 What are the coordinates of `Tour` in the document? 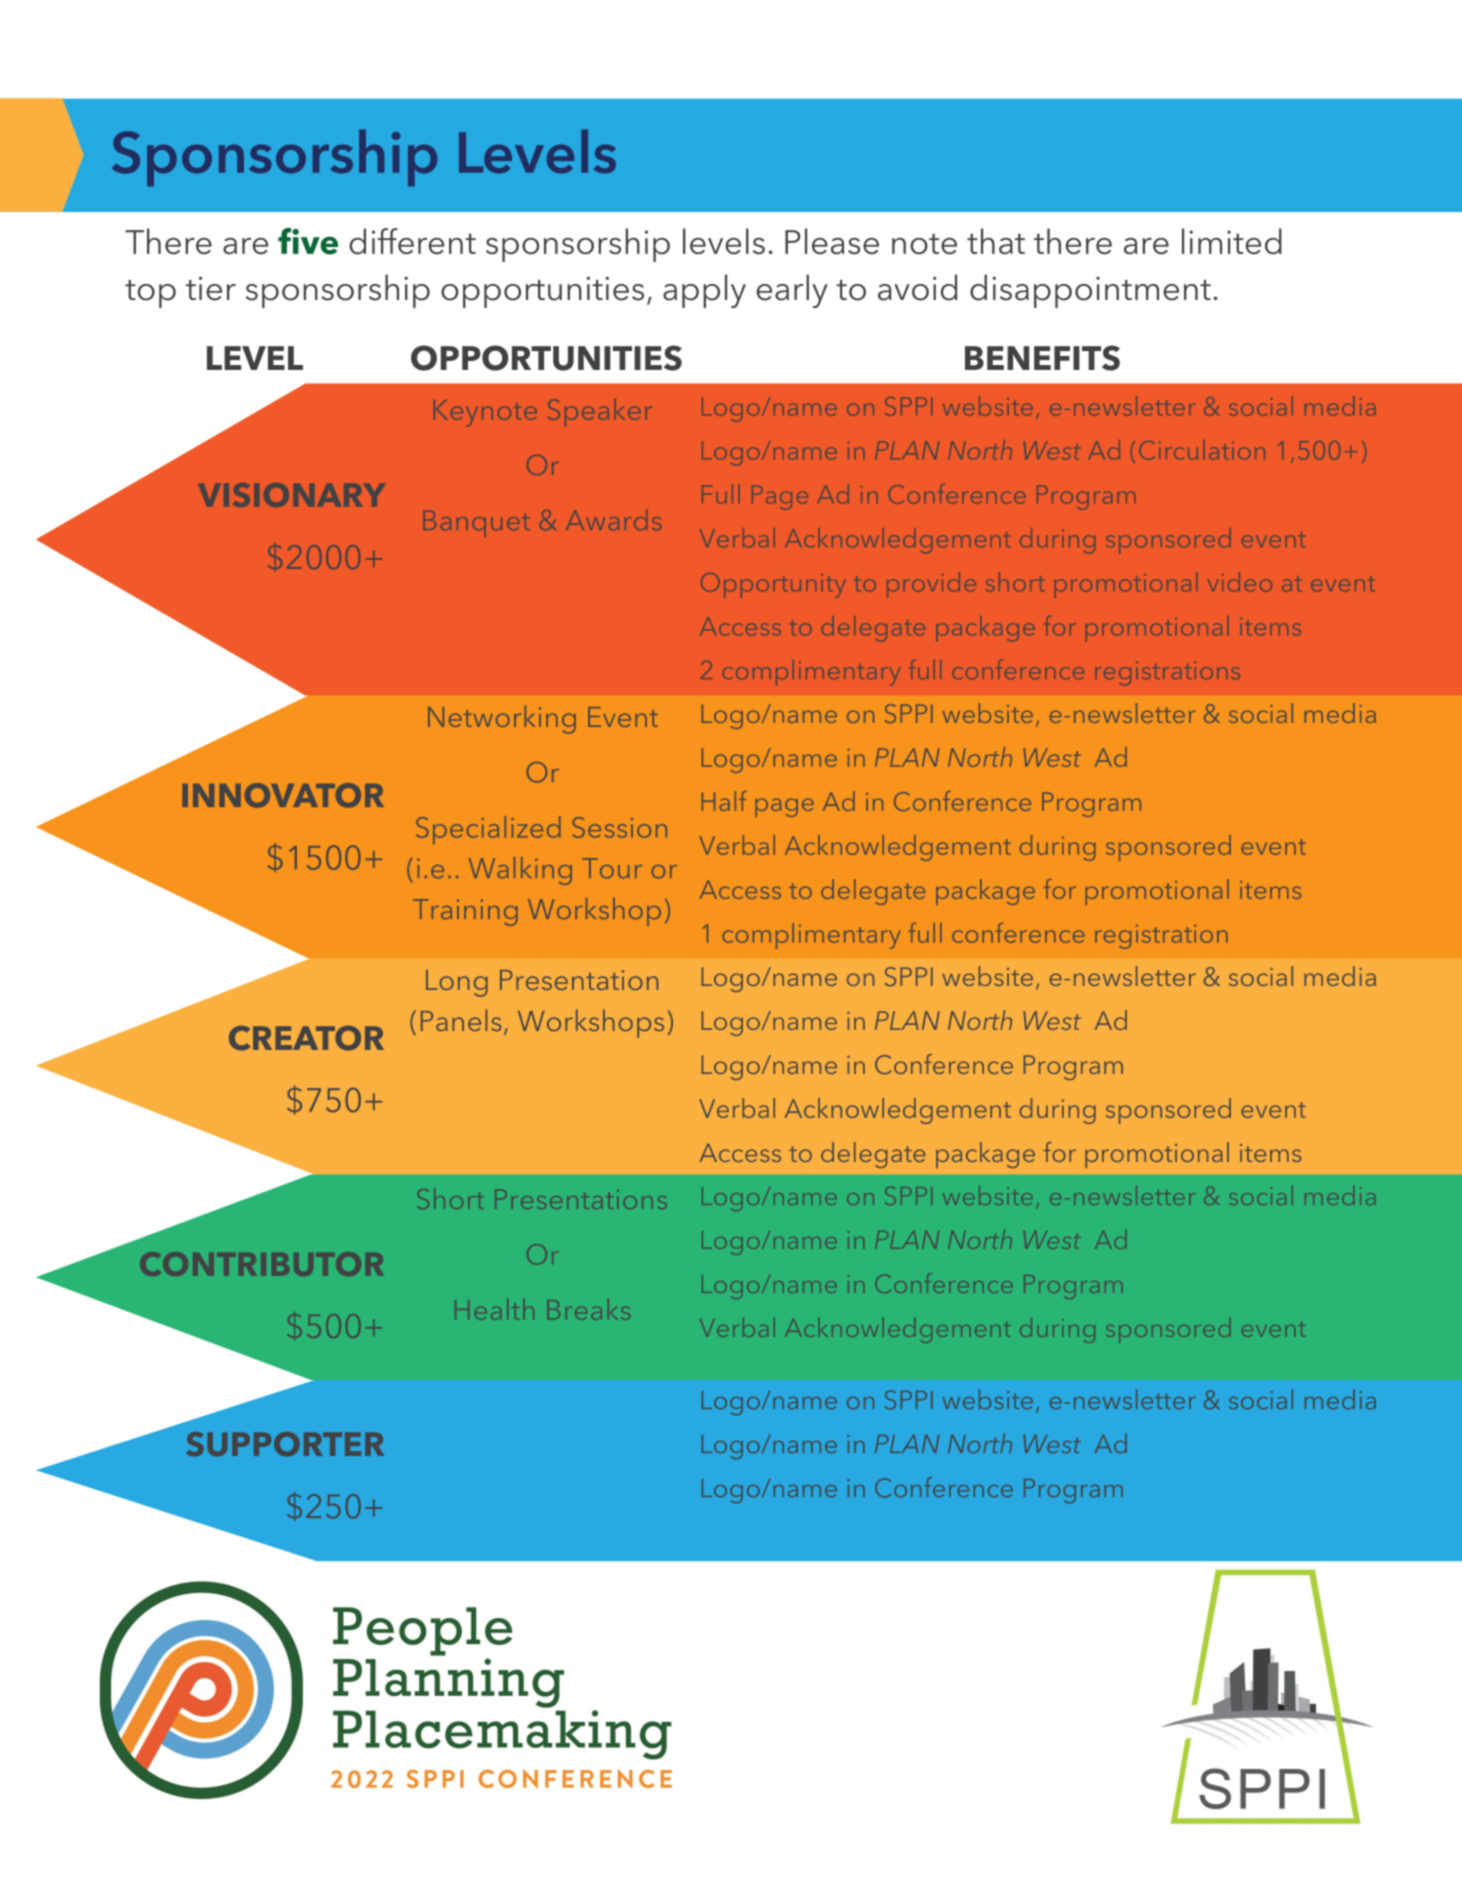 It's located at (612, 868).
